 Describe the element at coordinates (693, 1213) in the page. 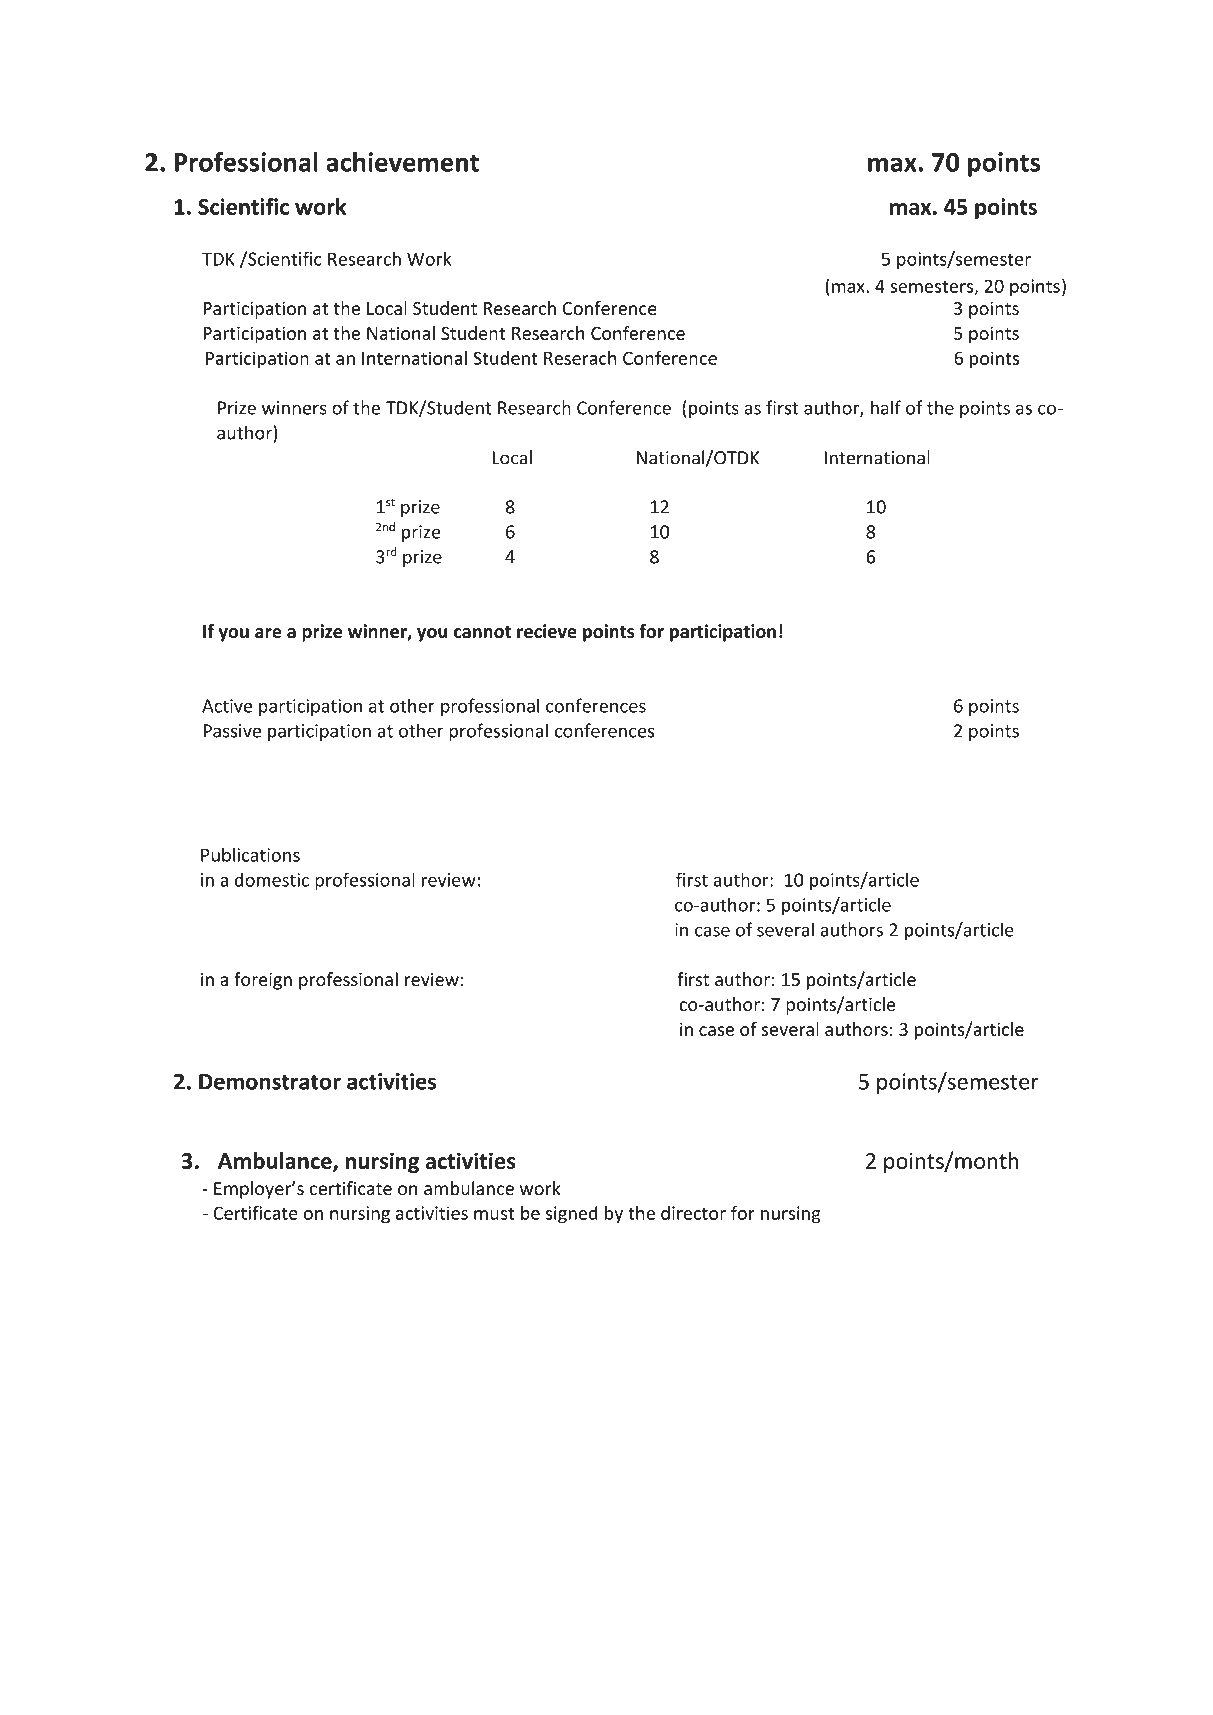

I see `director` at that location.
